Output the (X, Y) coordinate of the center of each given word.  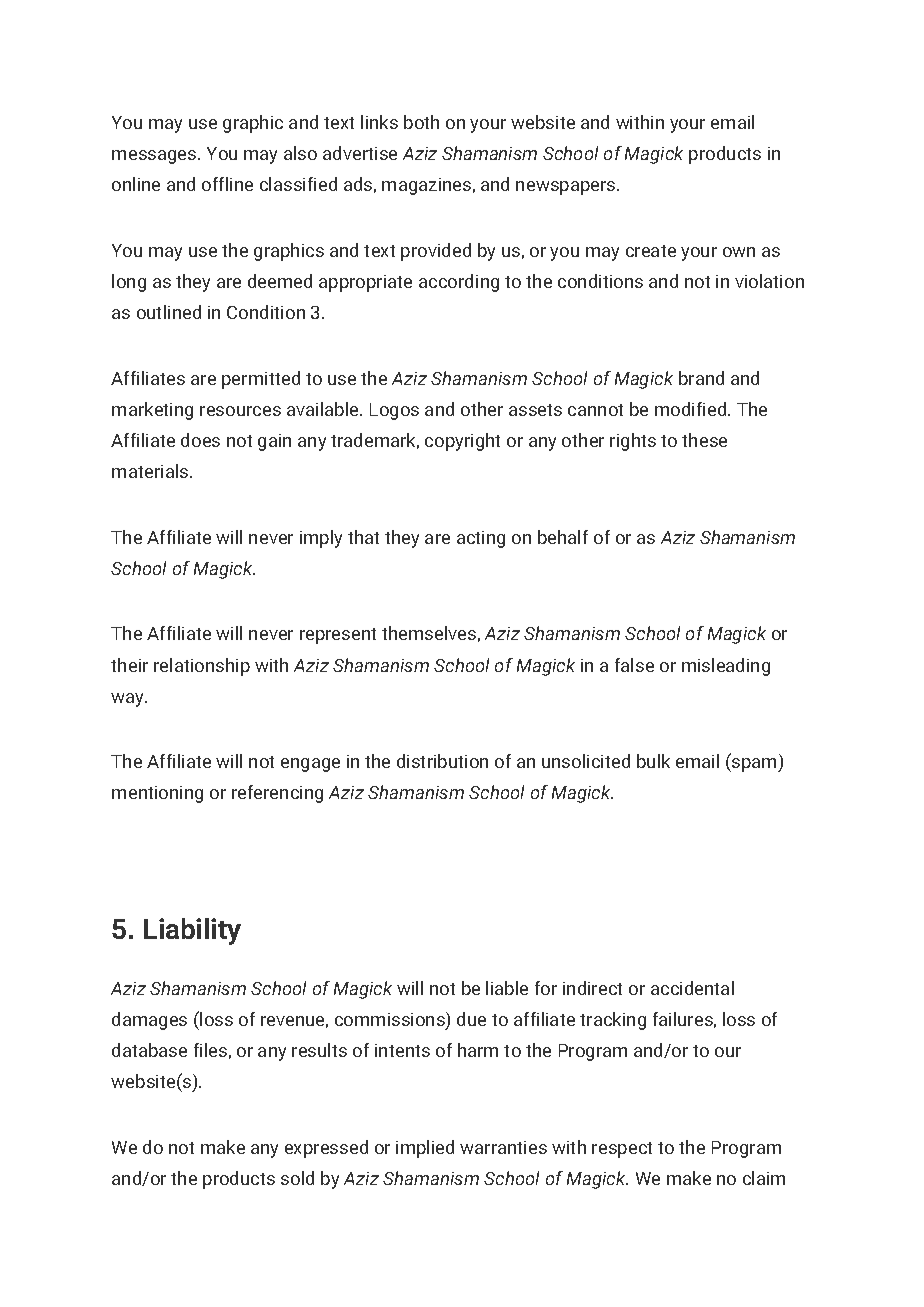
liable (507, 988)
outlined (169, 312)
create (651, 251)
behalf (563, 537)
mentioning (157, 794)
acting (481, 539)
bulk (653, 761)
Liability (192, 931)
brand (701, 378)
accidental (692, 988)
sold (297, 1178)
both (421, 122)
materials (151, 471)
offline (227, 184)
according (459, 283)
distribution (442, 761)
